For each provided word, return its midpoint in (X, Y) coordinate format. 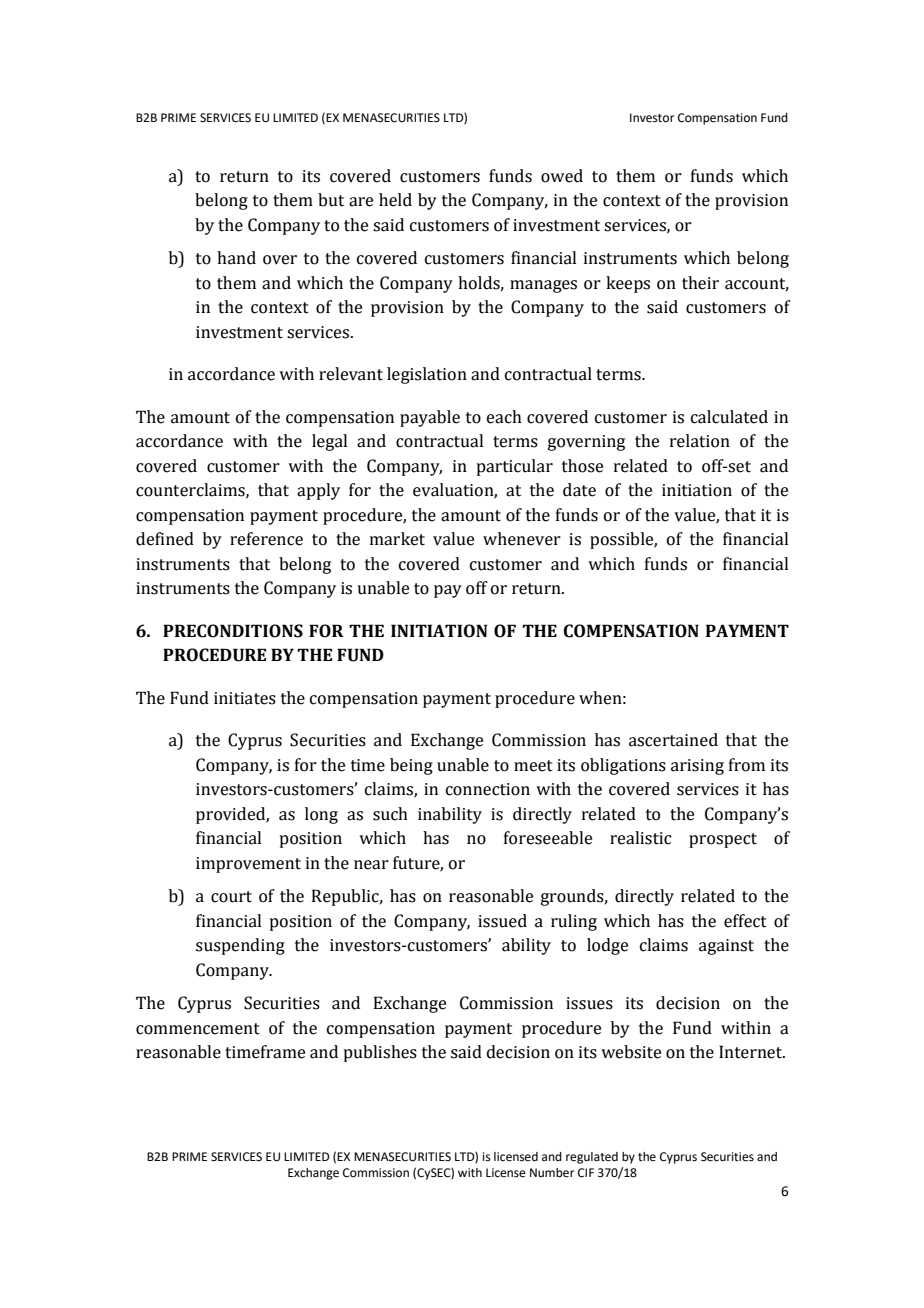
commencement (198, 1029)
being (411, 766)
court (231, 897)
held (395, 200)
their (700, 283)
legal (329, 442)
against (726, 947)
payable (430, 418)
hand (236, 258)
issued (502, 921)
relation (700, 441)
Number (552, 1173)
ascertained (673, 740)
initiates (245, 698)
